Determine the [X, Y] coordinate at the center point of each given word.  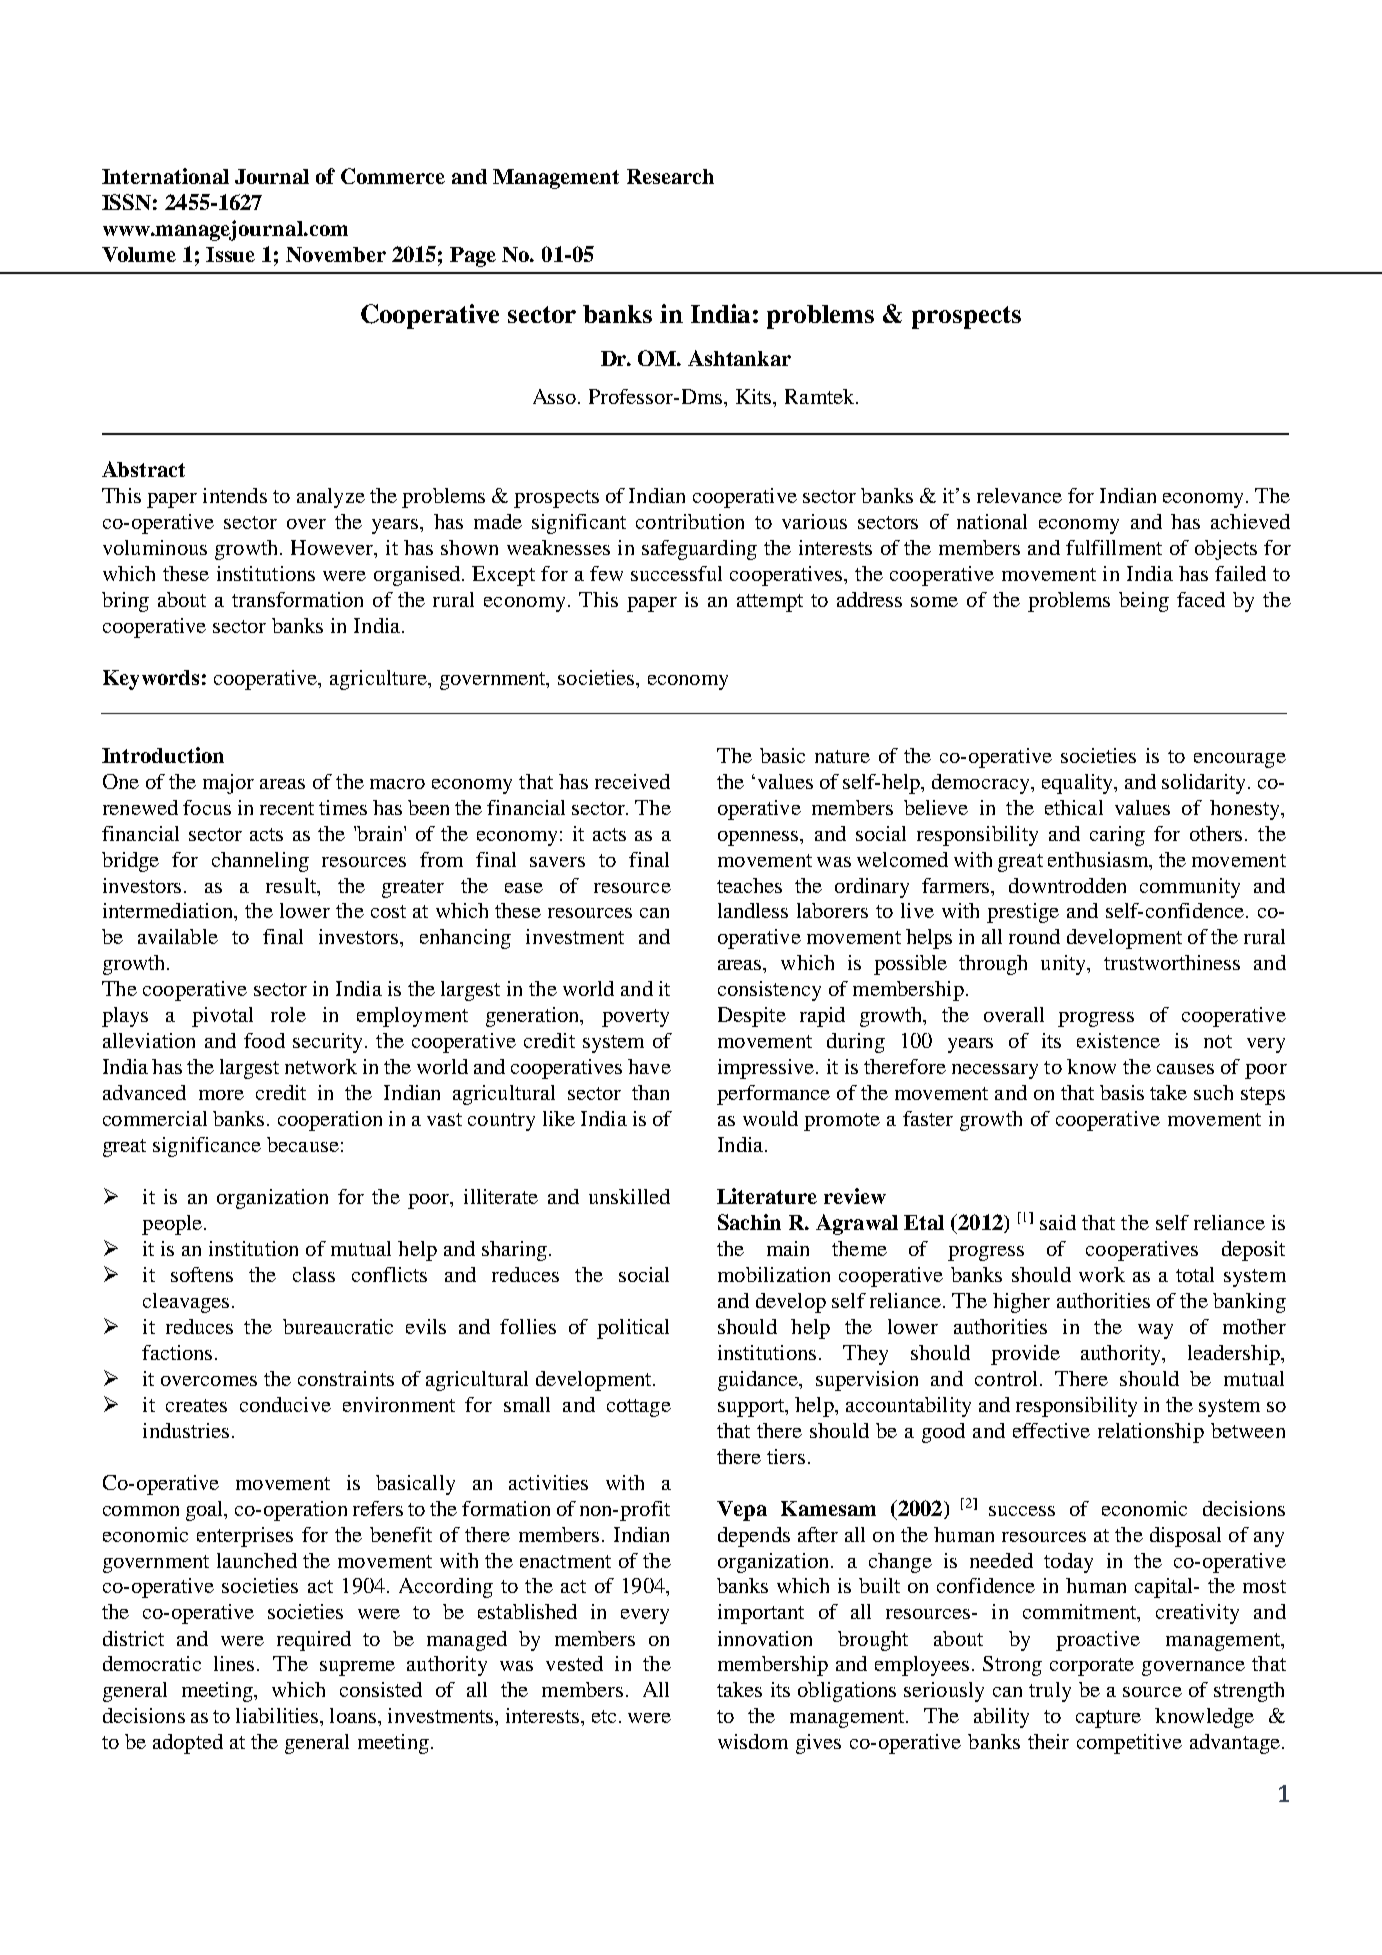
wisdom [753, 1741]
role [288, 1014]
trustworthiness [1172, 962]
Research [670, 176]
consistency [769, 991]
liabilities [278, 1715]
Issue [230, 254]
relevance [1019, 495]
